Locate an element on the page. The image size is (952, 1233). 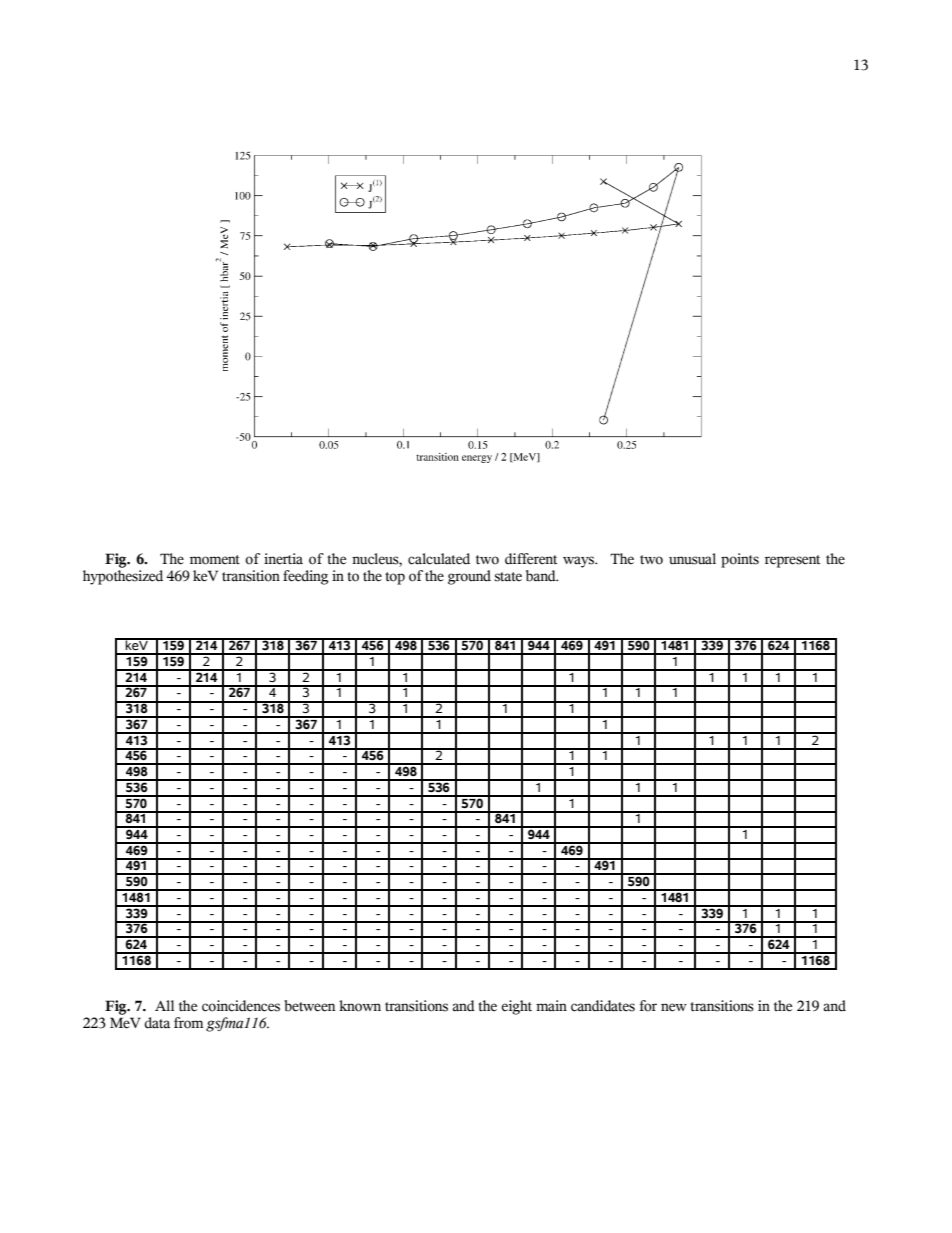
main is located at coordinates (551, 1006).
